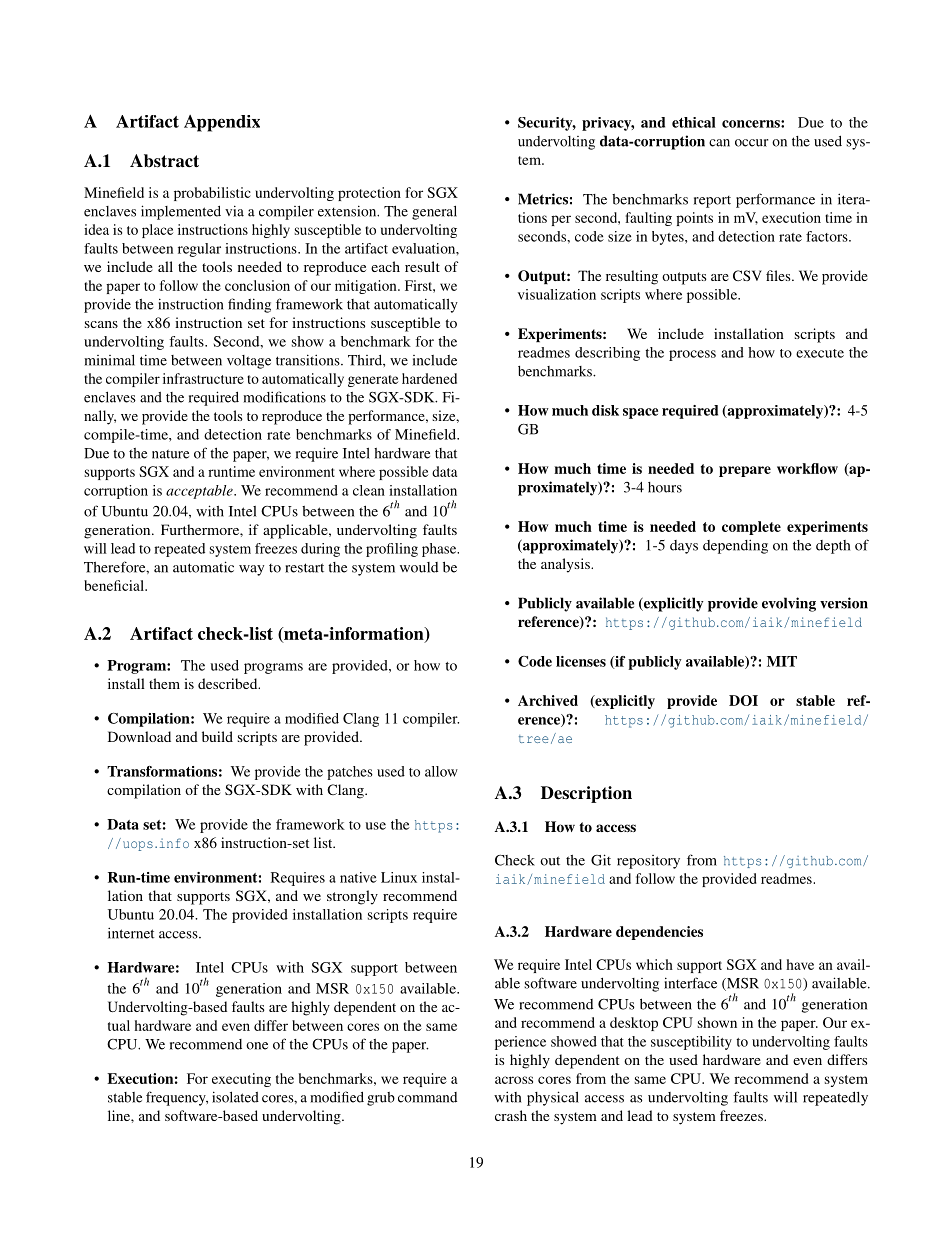 Image resolution: width=952 pixels, height=1233 pixels. Describe the element at coordinates (745, 471) in the page. I see `prepare` at that location.
